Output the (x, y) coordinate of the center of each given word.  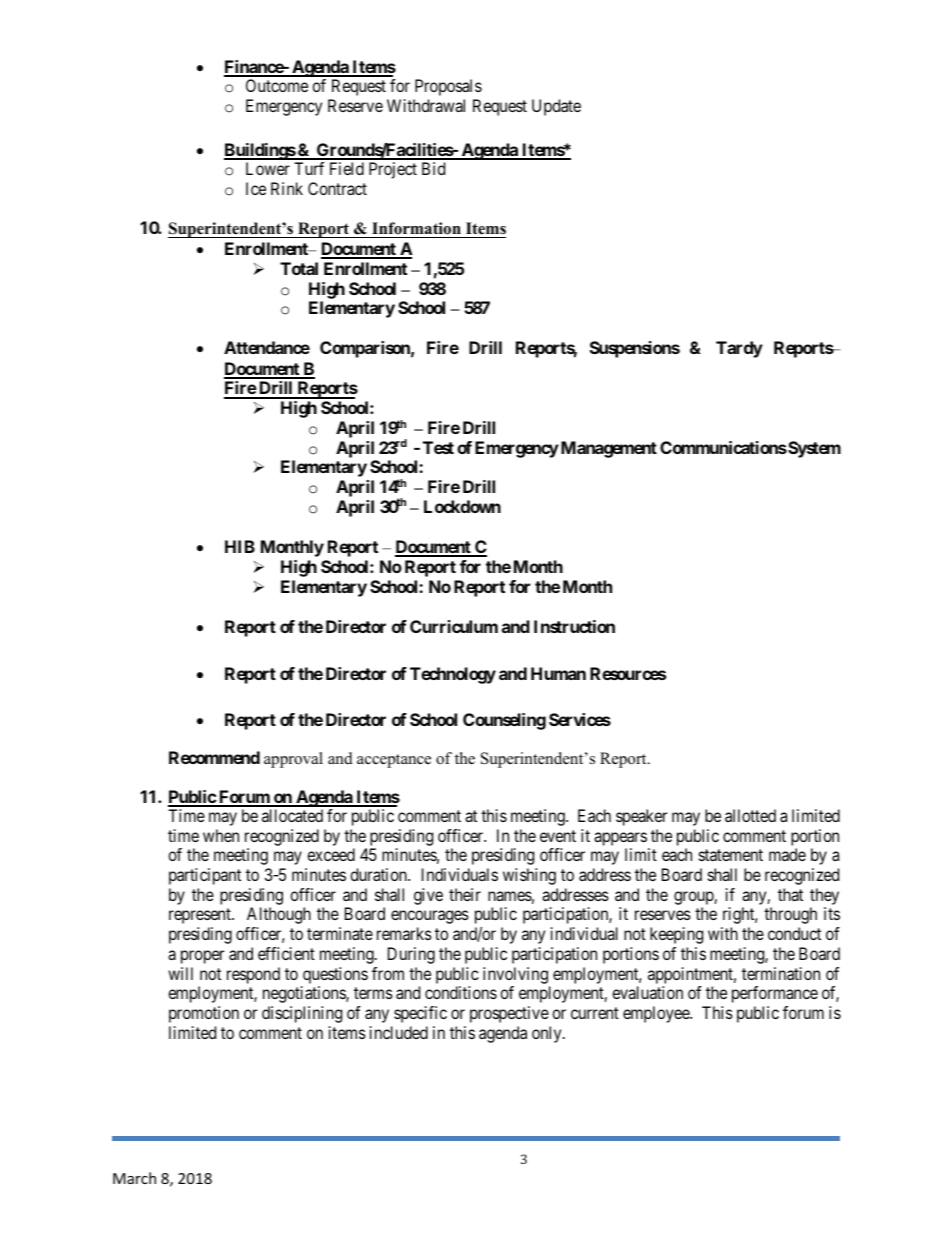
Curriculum (454, 626)
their (465, 894)
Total (299, 268)
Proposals (448, 87)
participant (205, 876)
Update (556, 107)
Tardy (739, 349)
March (134, 1178)
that (790, 894)
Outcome (277, 85)
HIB (240, 546)
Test (438, 447)
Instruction (574, 626)
